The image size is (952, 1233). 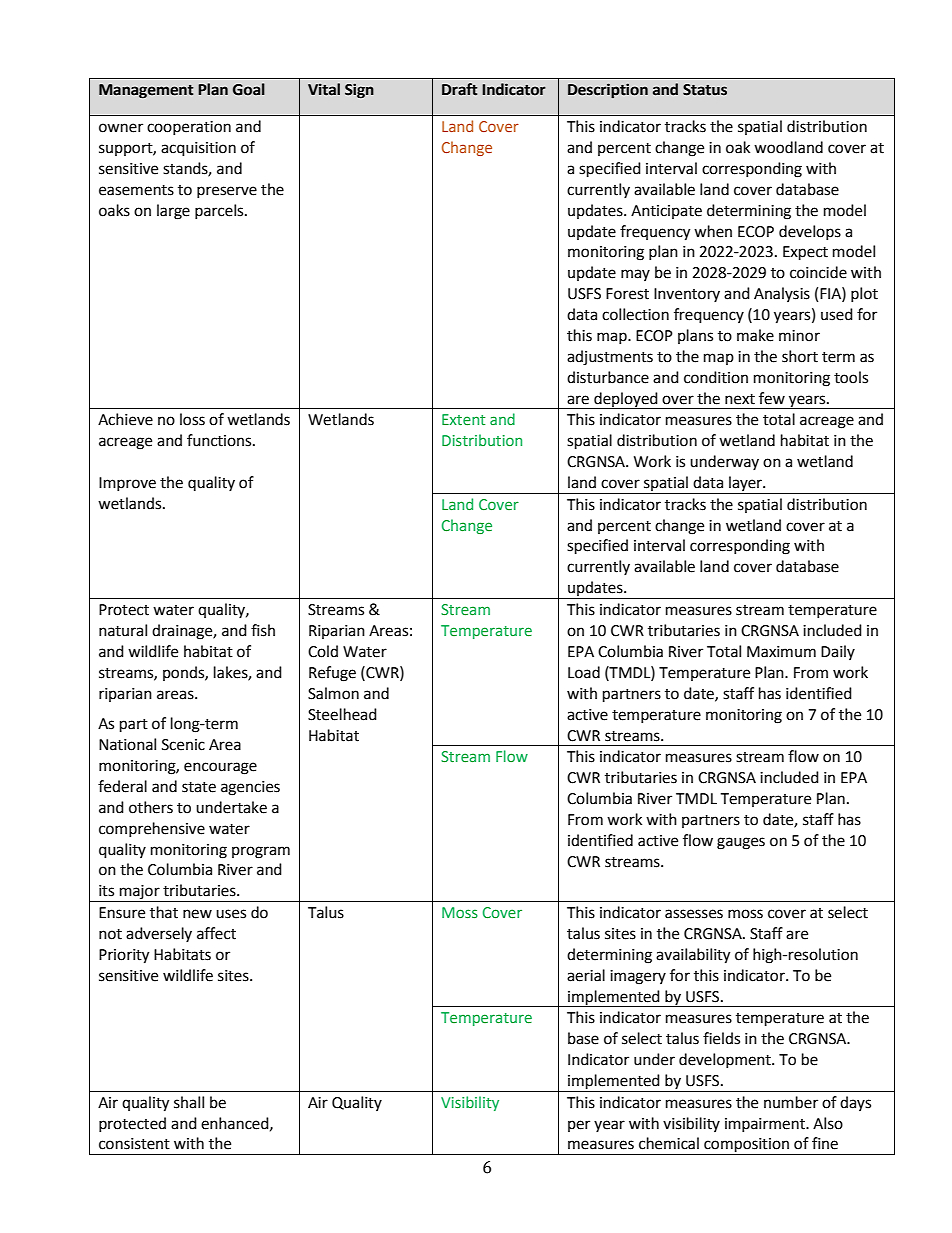 I want to click on Extent, so click(x=463, y=419).
